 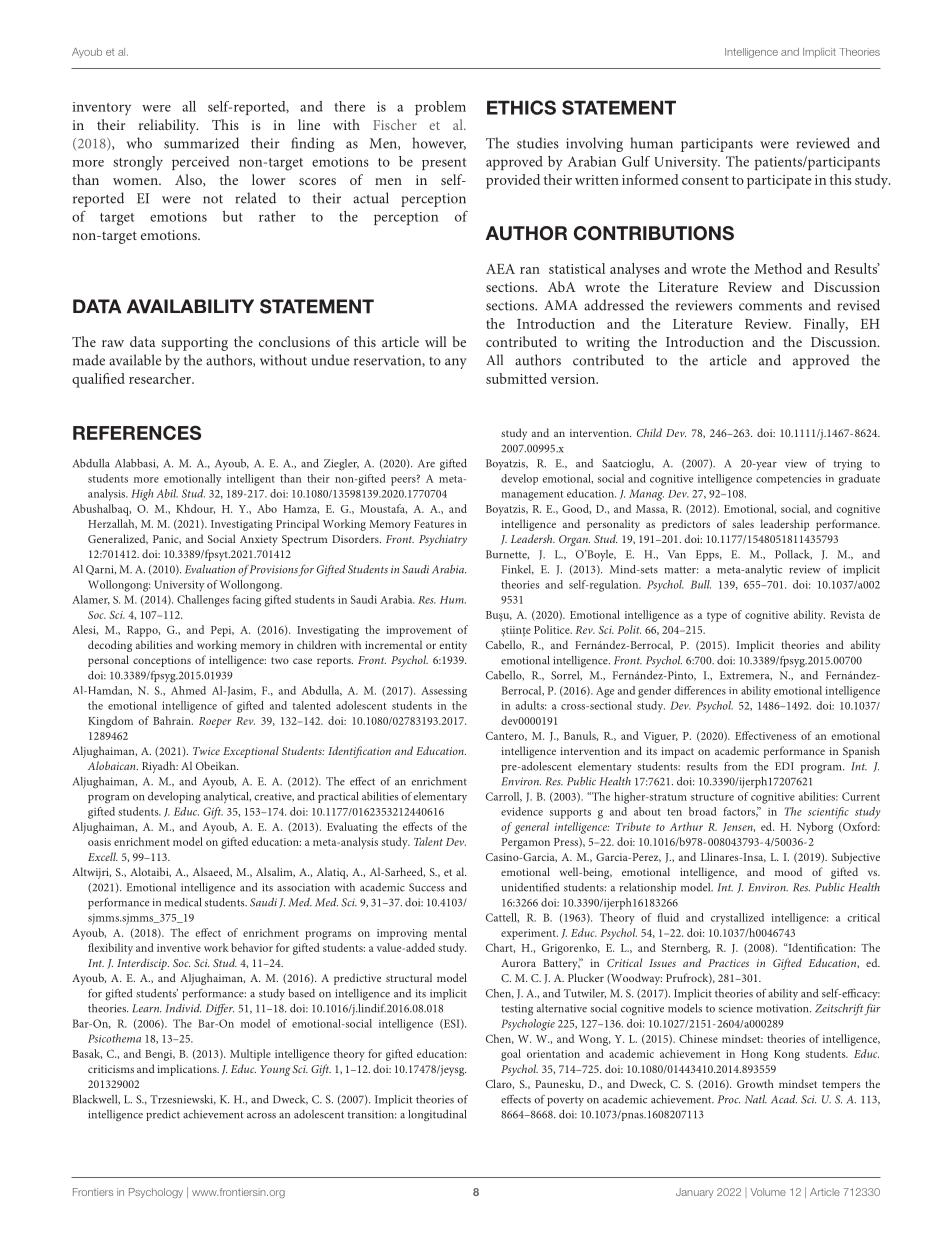 What do you see at coordinates (439, 143) in the screenshot?
I see `however` at bounding box center [439, 143].
